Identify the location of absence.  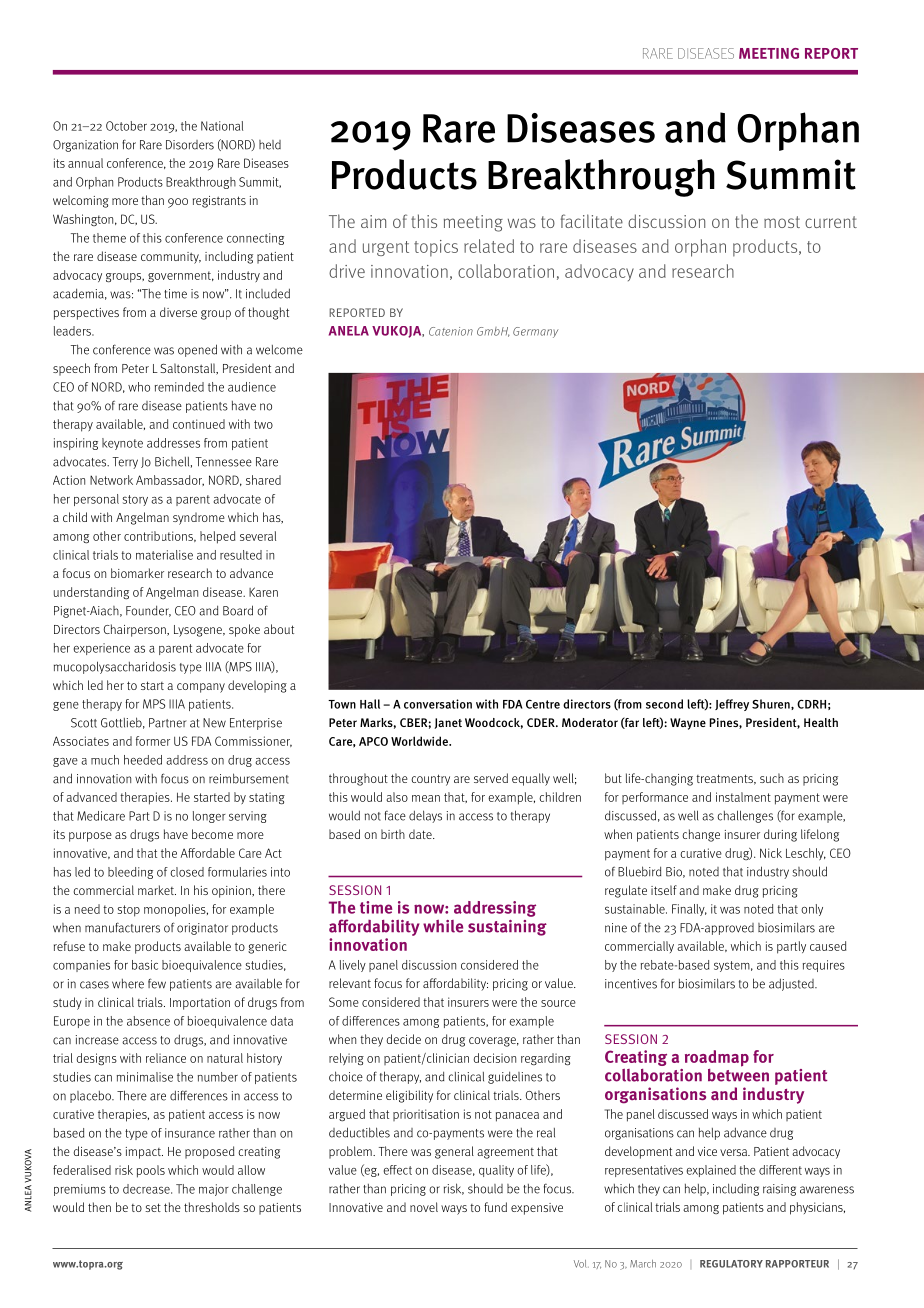
(148, 1021).
